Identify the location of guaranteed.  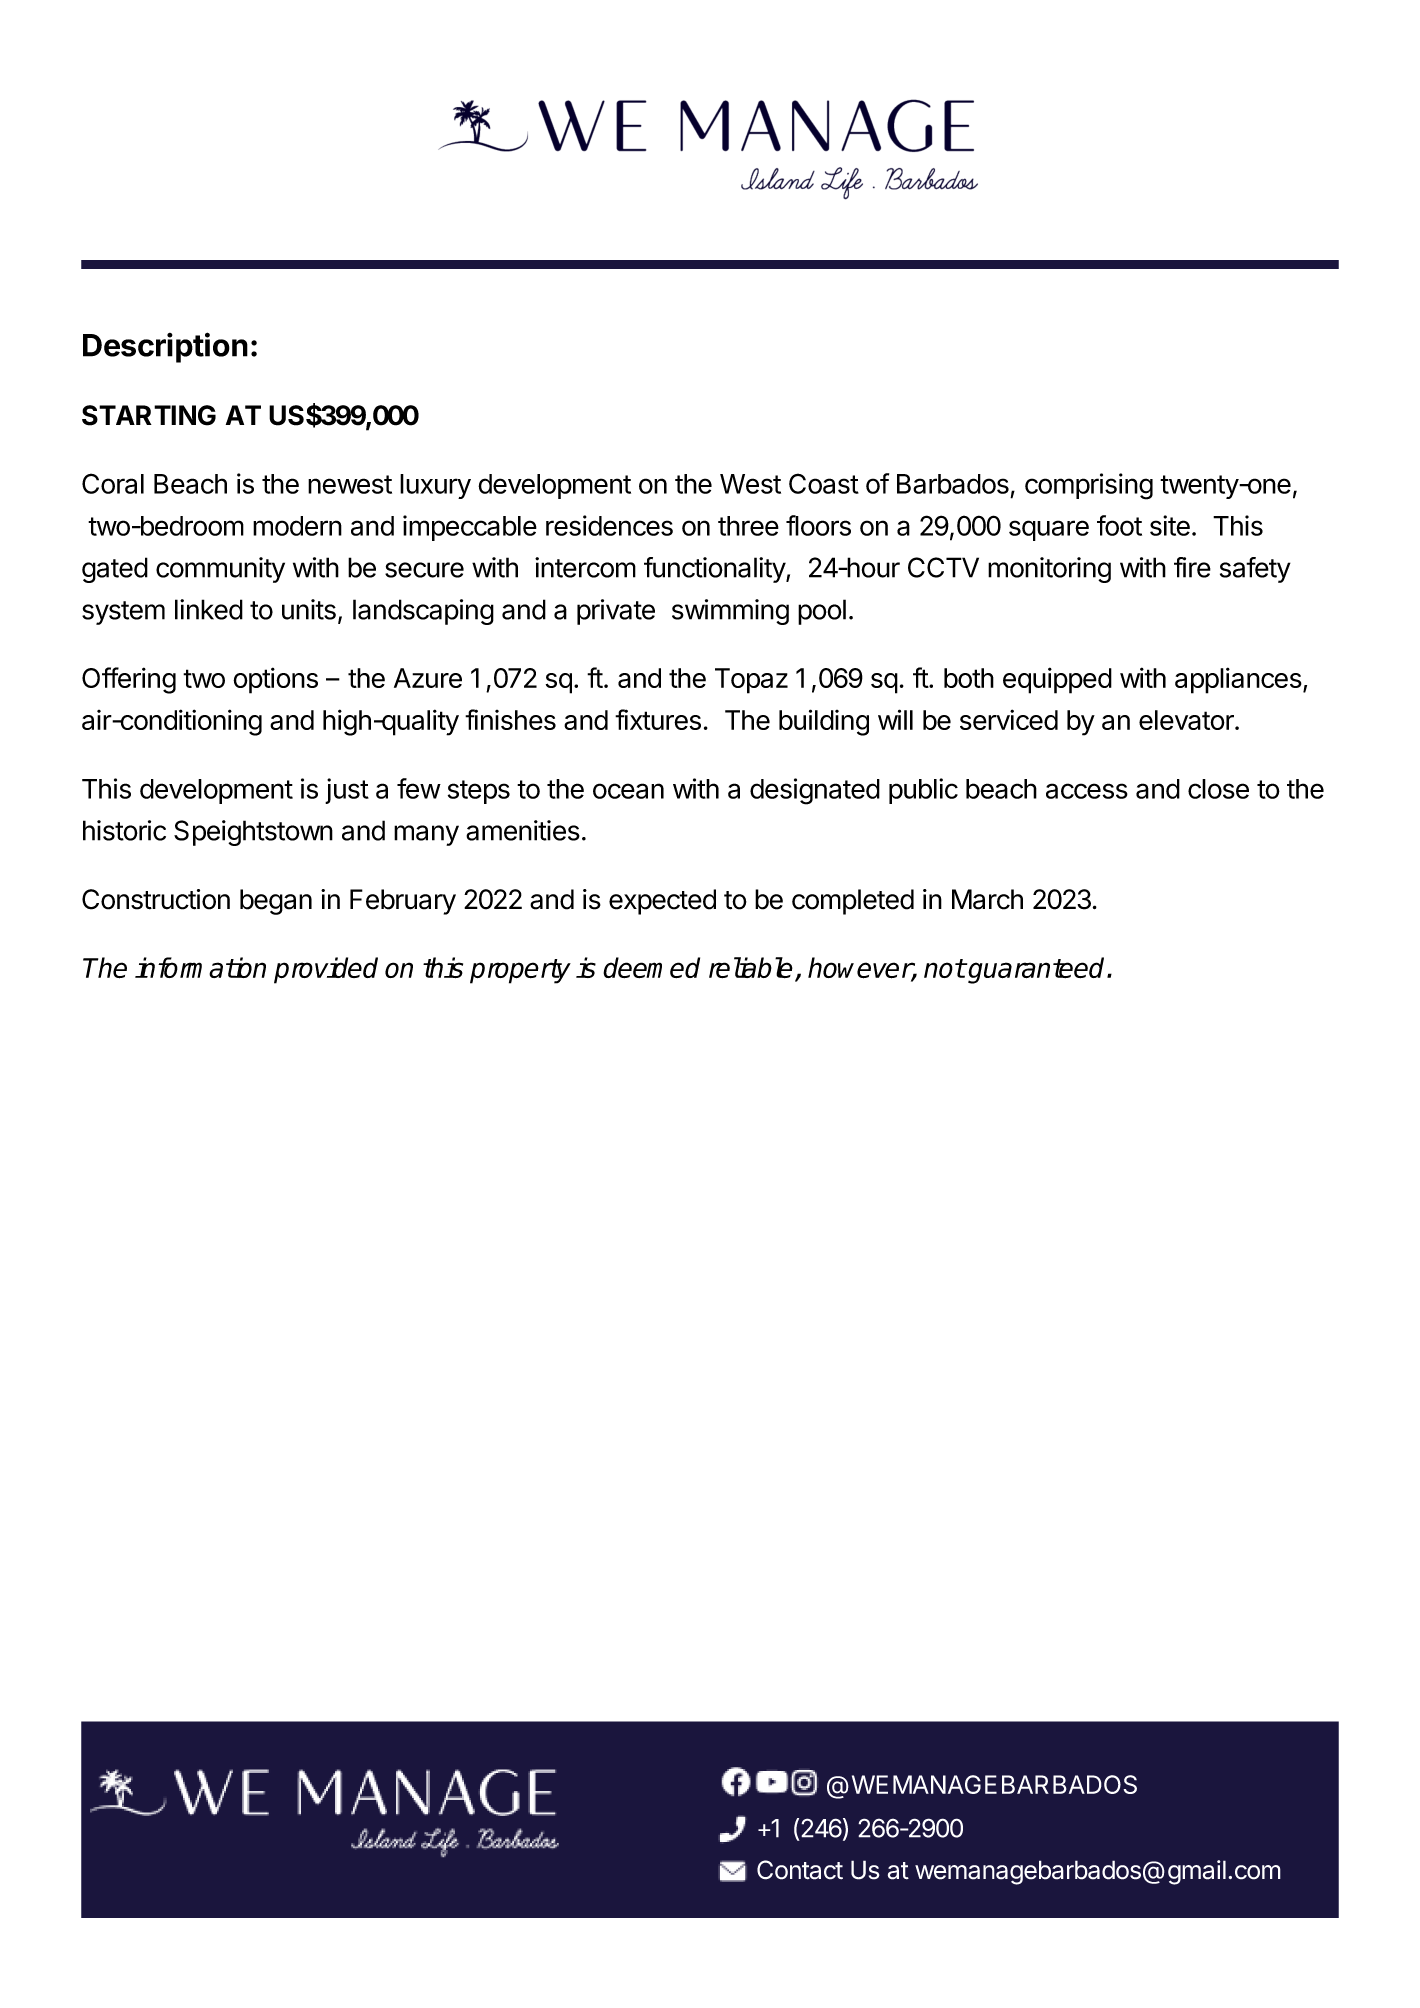
(1037, 970).
